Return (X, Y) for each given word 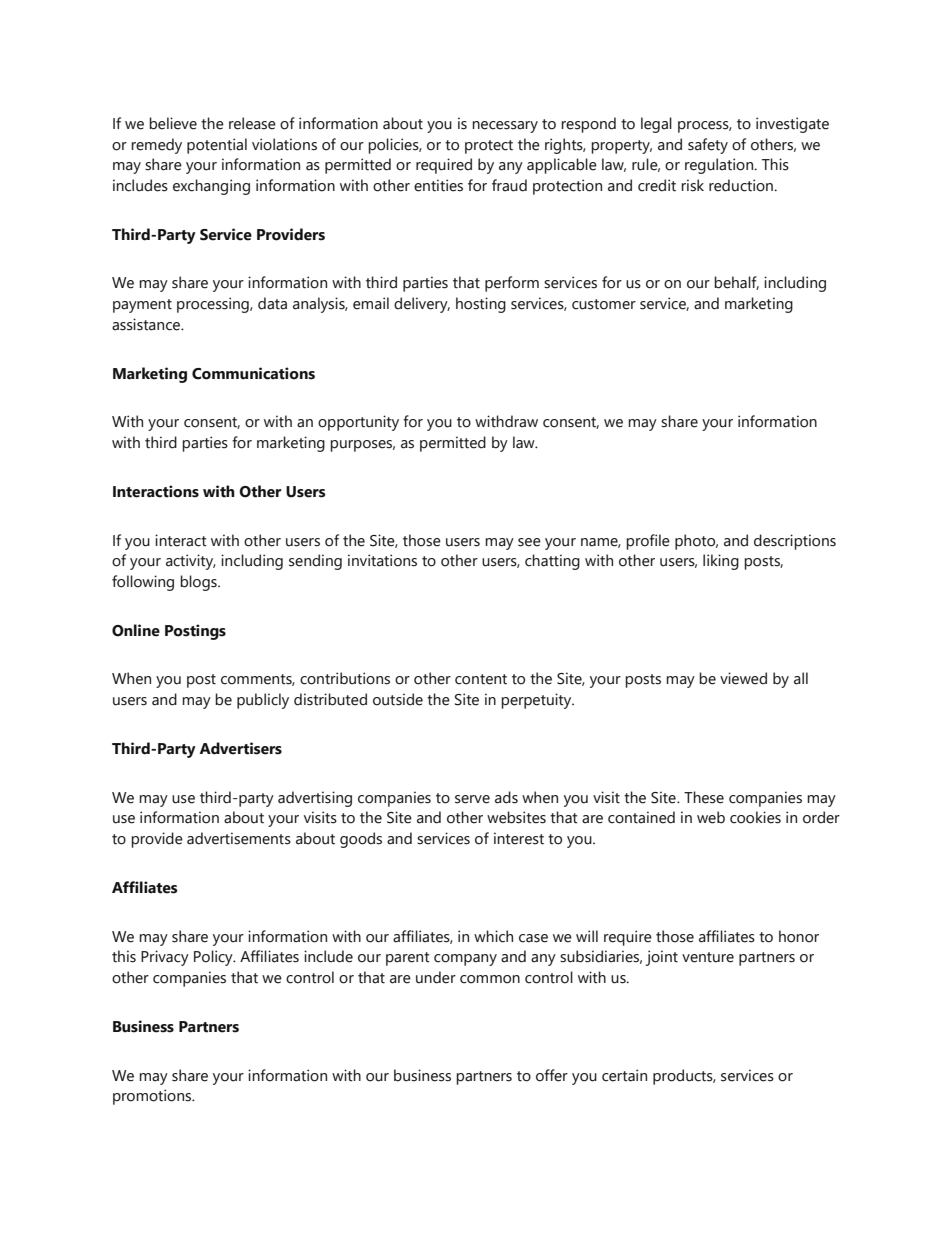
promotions (153, 1097)
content (481, 679)
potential (217, 146)
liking (721, 562)
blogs (199, 583)
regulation (720, 166)
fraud (509, 185)
